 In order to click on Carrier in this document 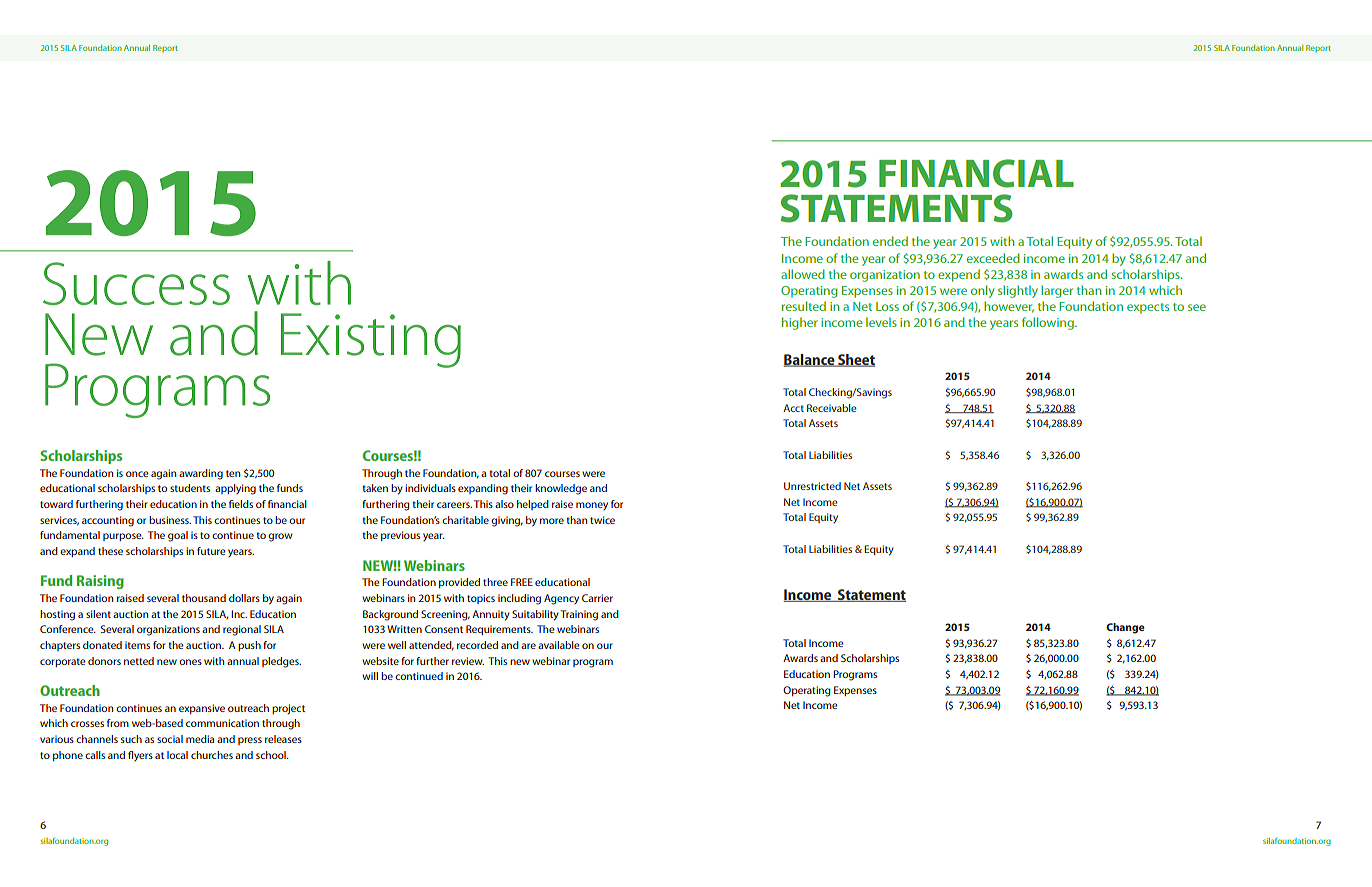, I will do `click(597, 598)`.
